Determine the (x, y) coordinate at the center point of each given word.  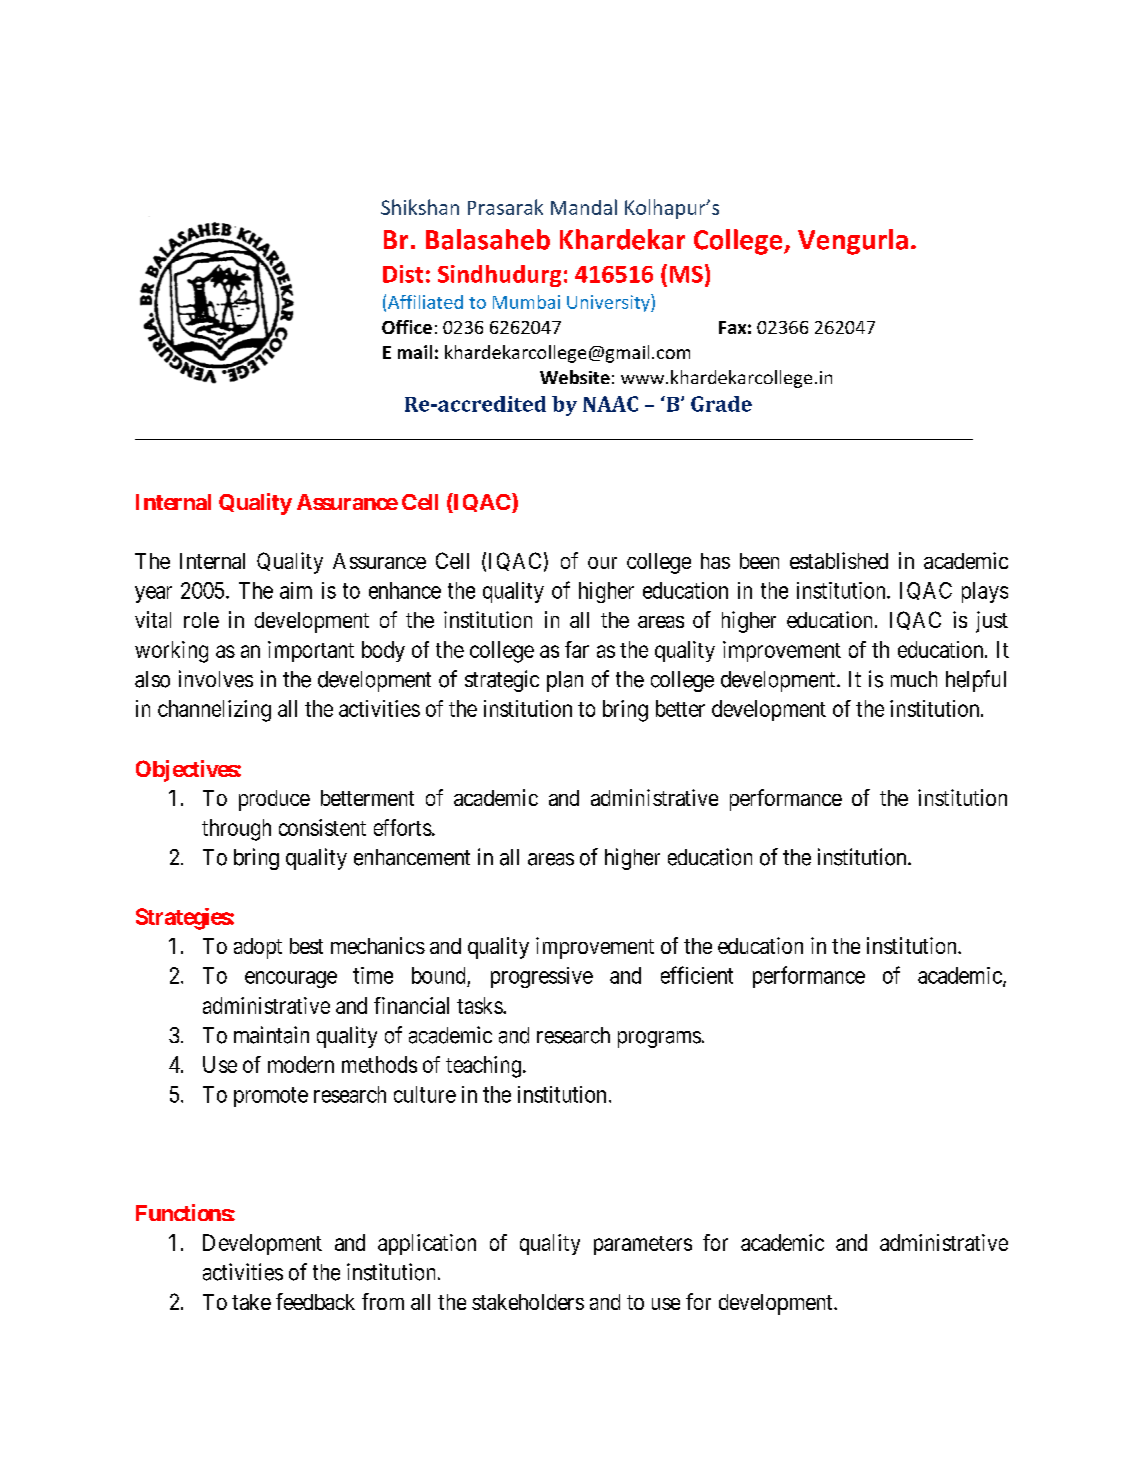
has (715, 561)
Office (407, 327)
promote (271, 1097)
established (839, 560)
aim (296, 590)
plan (565, 681)
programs (659, 1039)
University (609, 303)
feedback (315, 1301)
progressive (542, 977)
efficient (697, 975)
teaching (483, 1067)
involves (216, 679)
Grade (721, 404)
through (236, 830)
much (914, 679)
